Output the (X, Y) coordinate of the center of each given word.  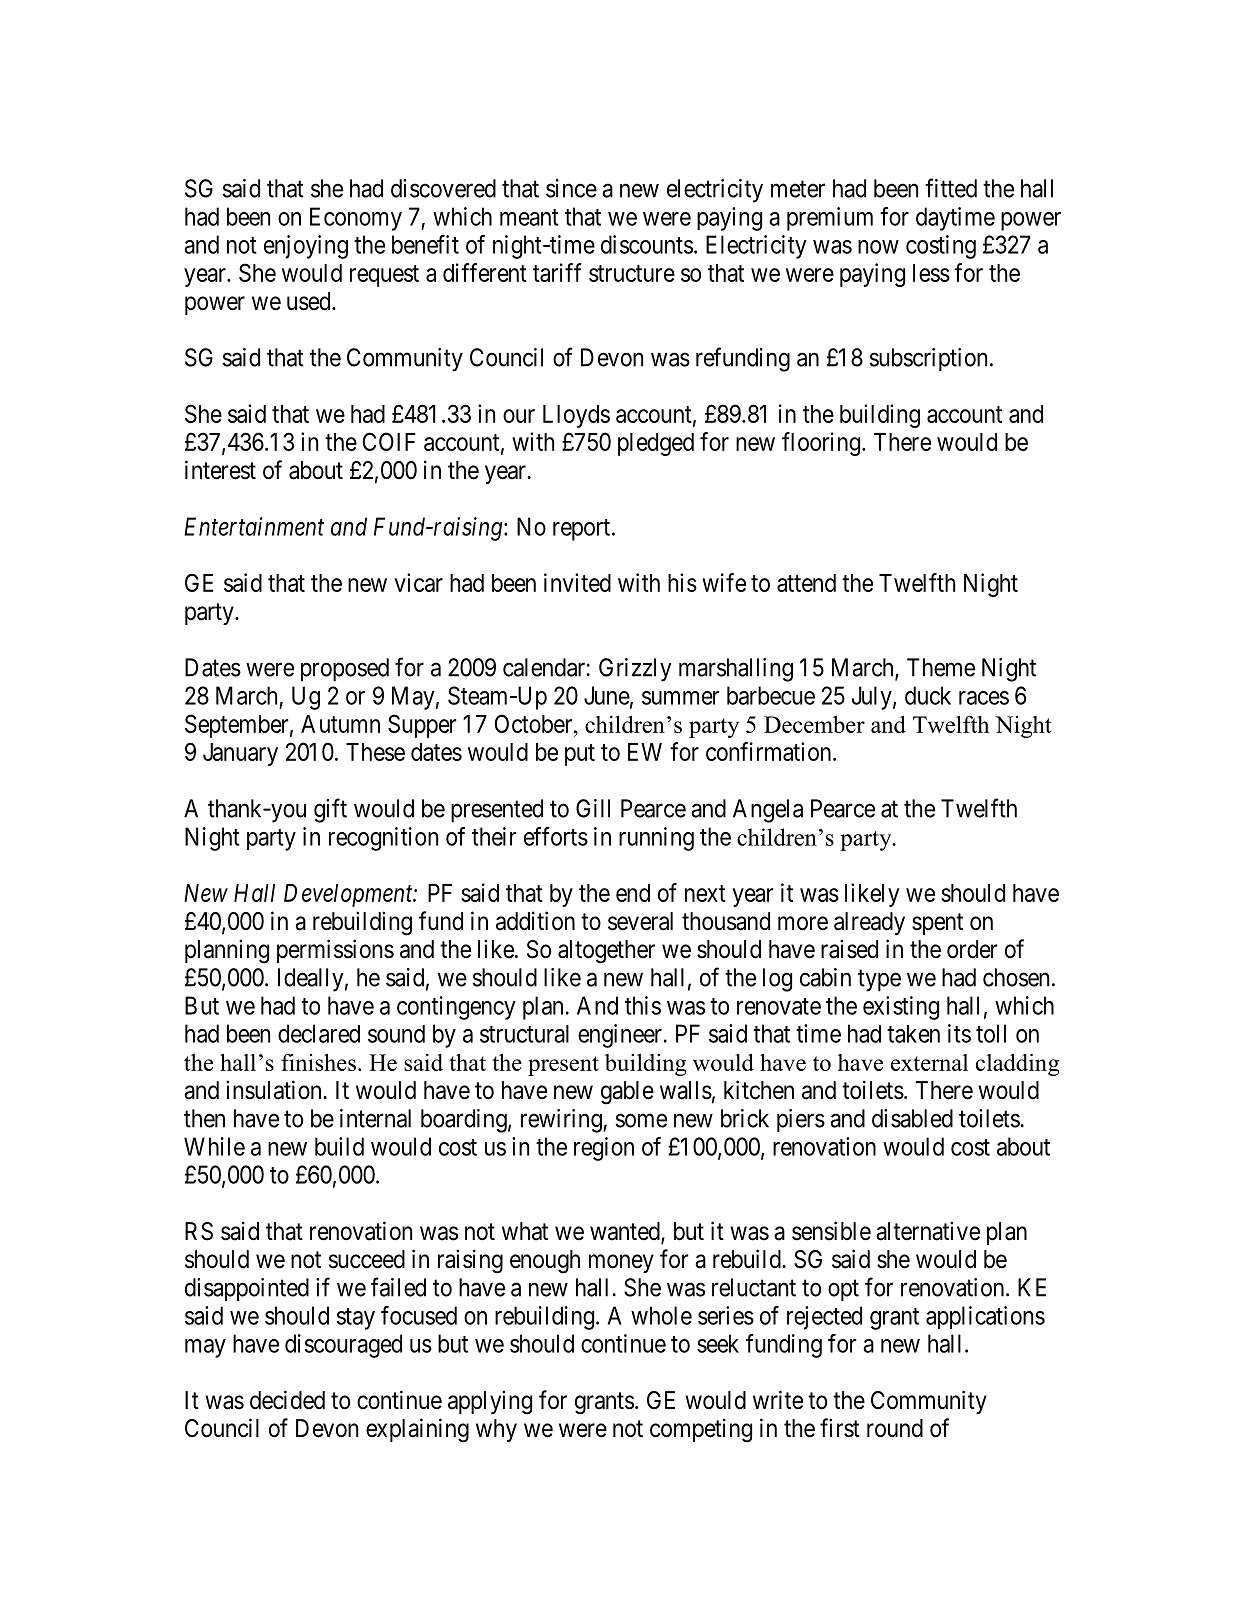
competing (701, 1430)
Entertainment (254, 526)
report (583, 530)
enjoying (306, 247)
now (878, 247)
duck (928, 695)
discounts (647, 244)
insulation (275, 1090)
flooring (822, 444)
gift (330, 810)
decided (287, 1400)
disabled (912, 1118)
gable (627, 1093)
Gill (593, 808)
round (895, 1428)
